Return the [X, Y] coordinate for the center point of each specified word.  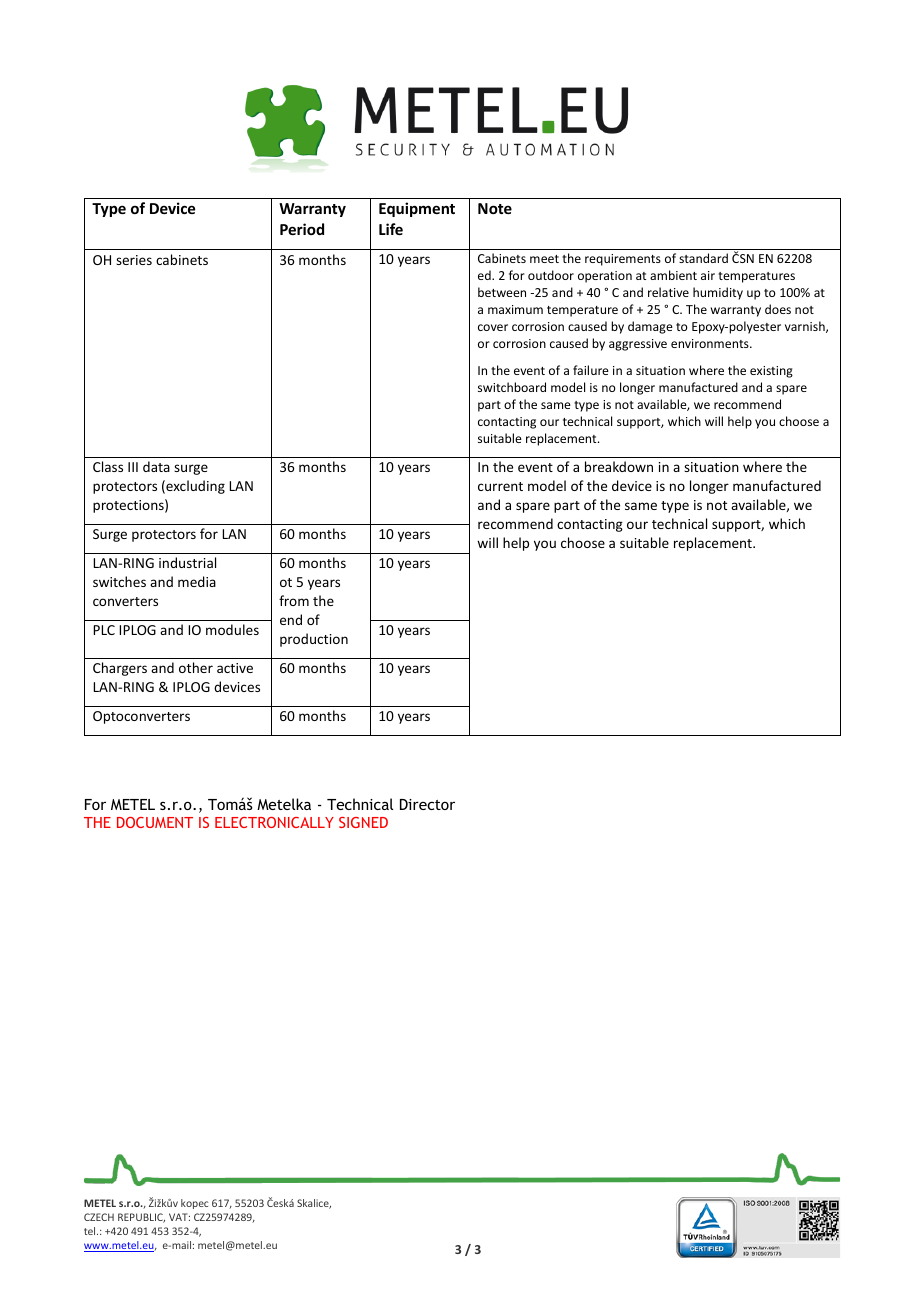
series [134, 260]
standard [703, 258]
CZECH [99, 1217]
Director [427, 804]
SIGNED [363, 822]
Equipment [417, 209]
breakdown [619, 466]
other [196, 667]
